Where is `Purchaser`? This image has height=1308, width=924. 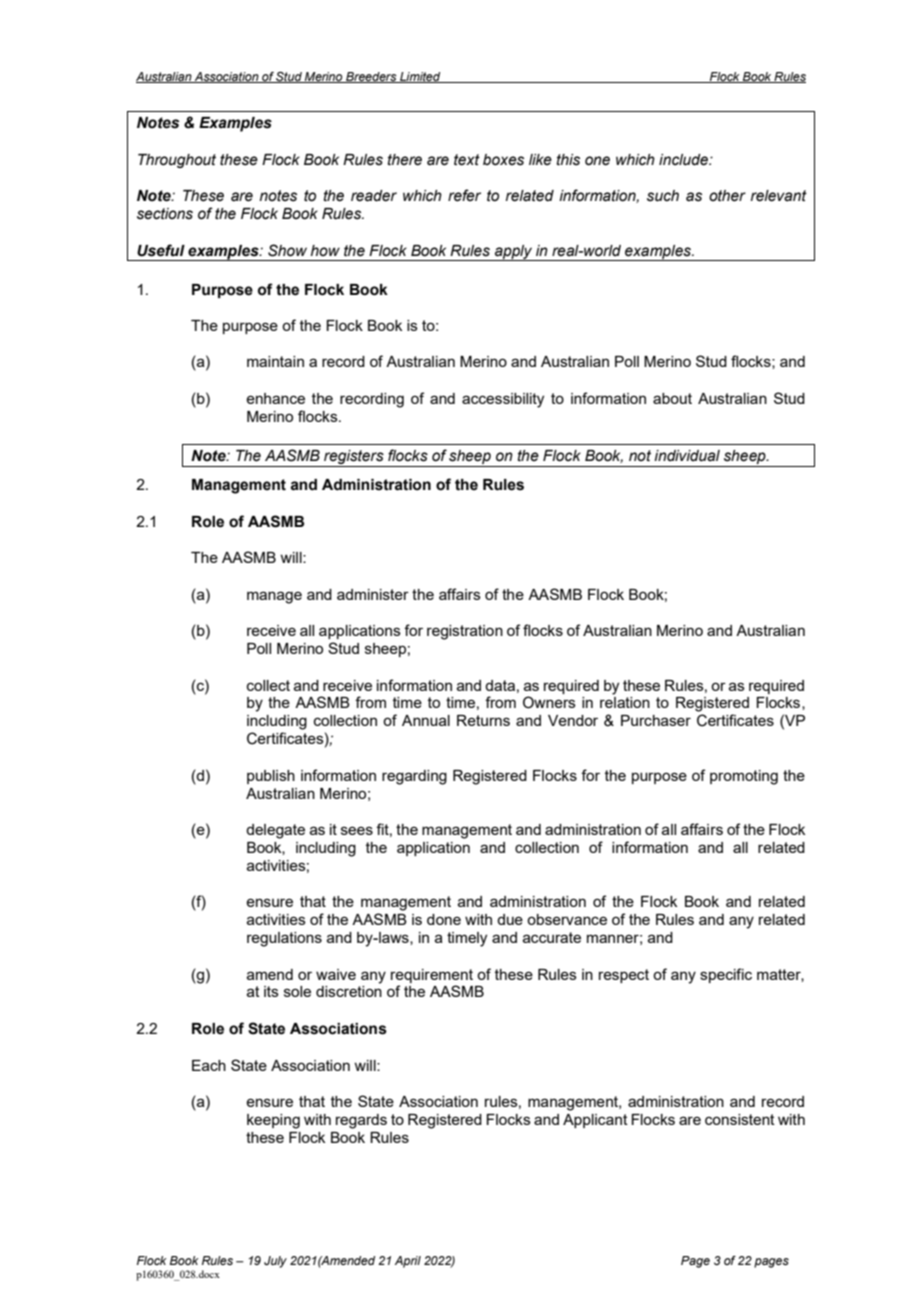 Purchaser is located at coordinates (656, 720).
